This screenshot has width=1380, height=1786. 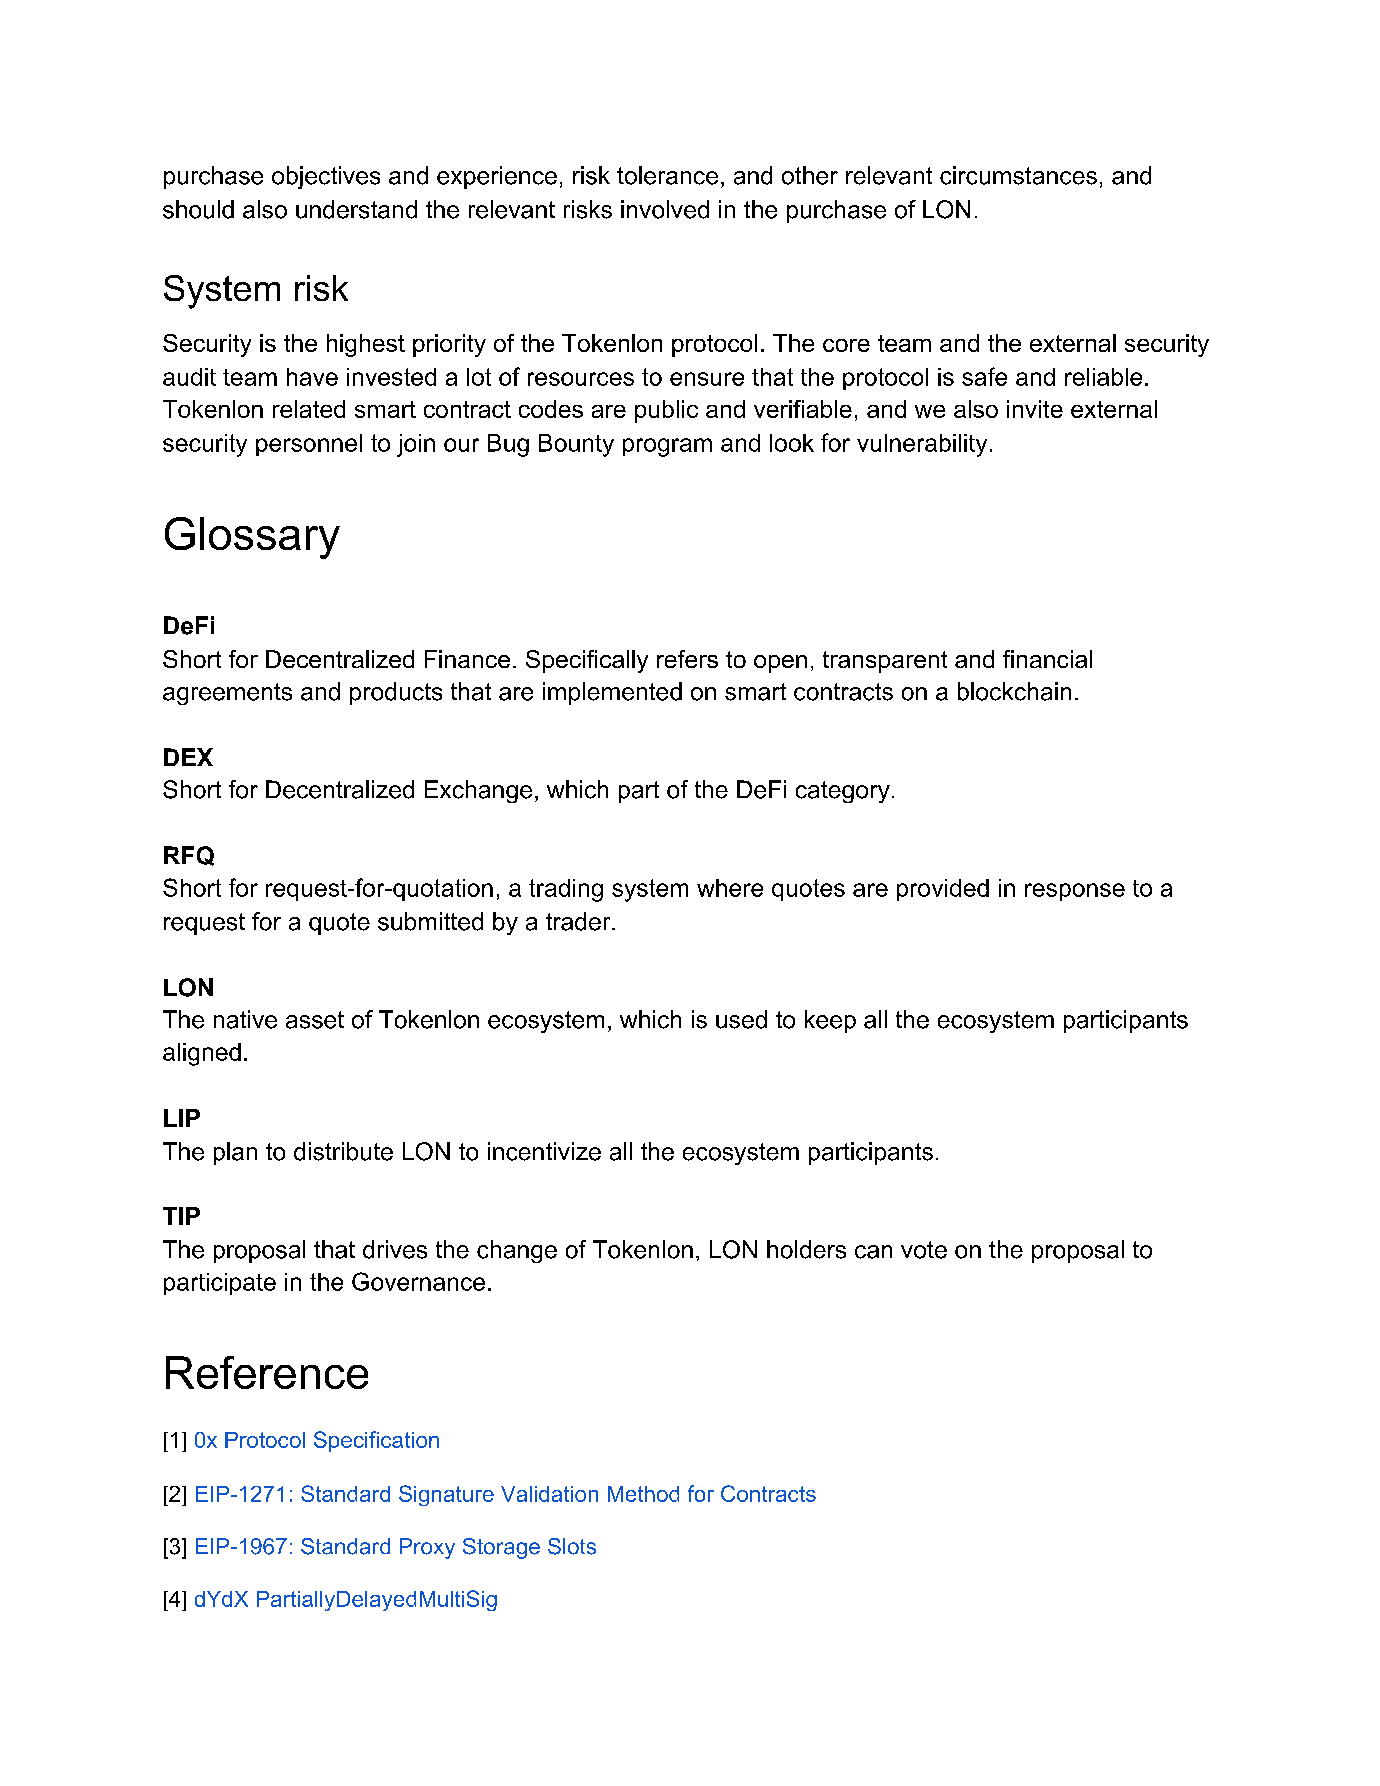 What do you see at coordinates (687, 659) in the screenshot?
I see `refers` at bounding box center [687, 659].
